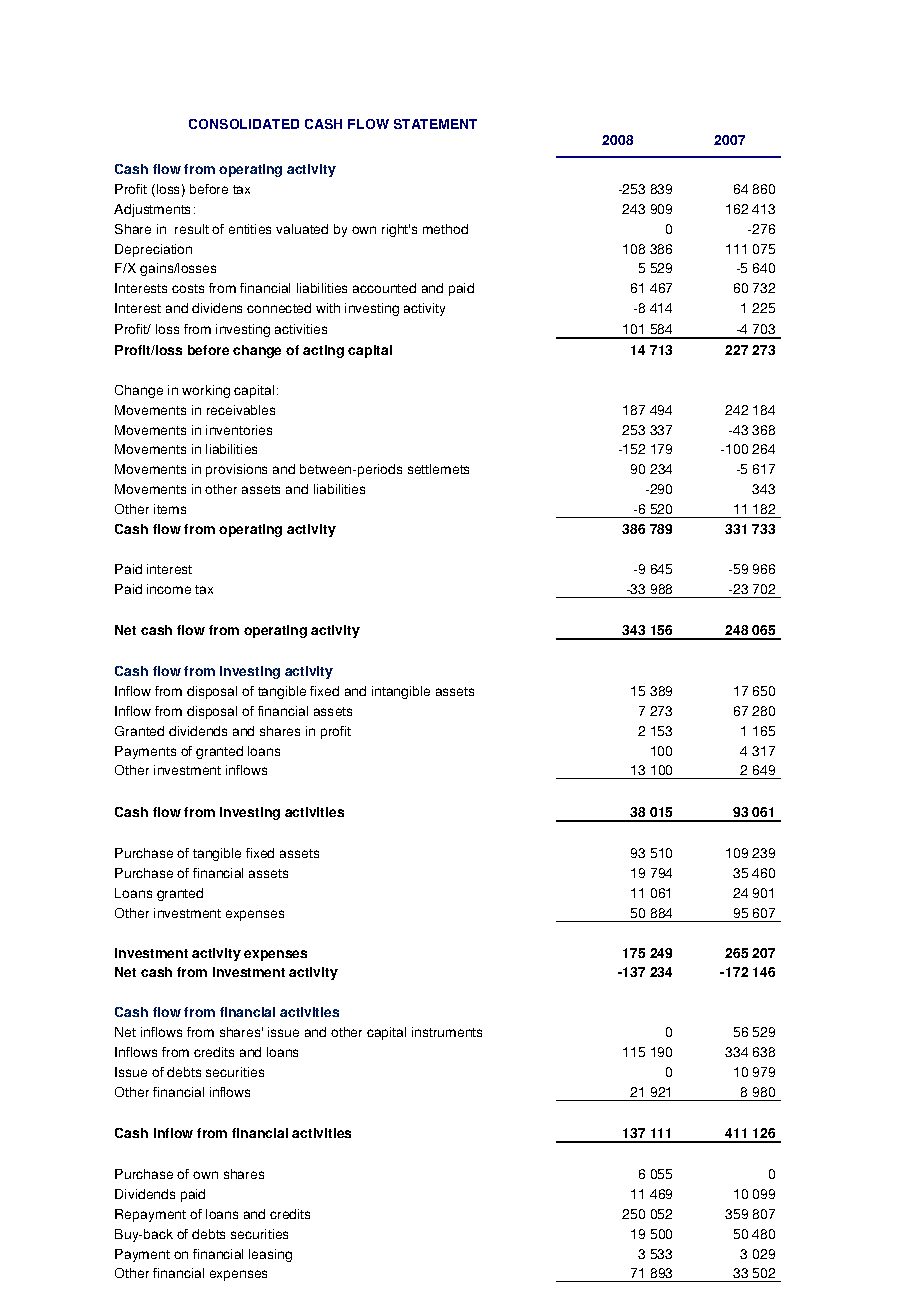 The height and width of the page is (1308, 924). Describe the element at coordinates (192, 229) in the page. I see `result` at that location.
